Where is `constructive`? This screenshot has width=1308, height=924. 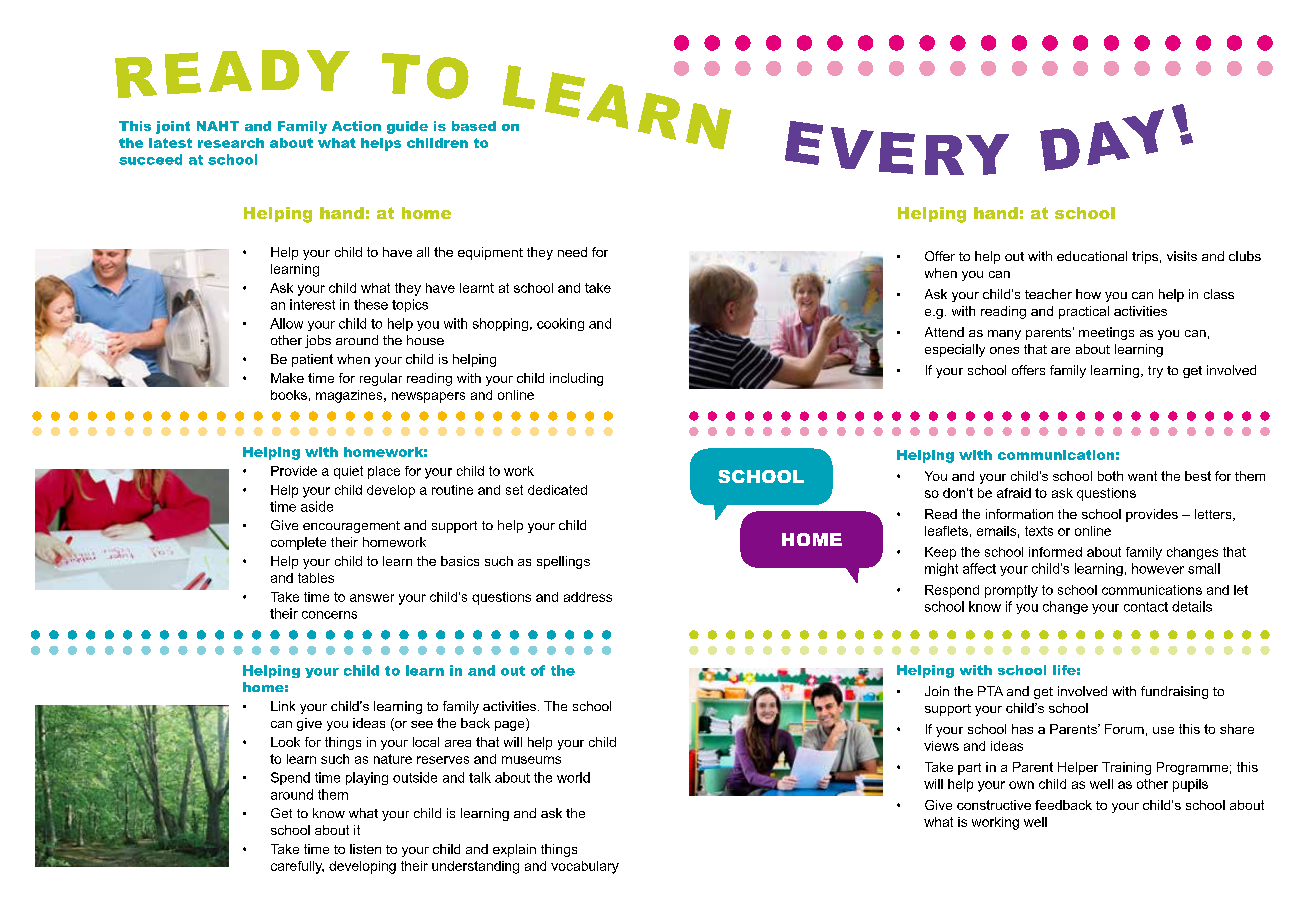
constructive is located at coordinates (994, 805).
